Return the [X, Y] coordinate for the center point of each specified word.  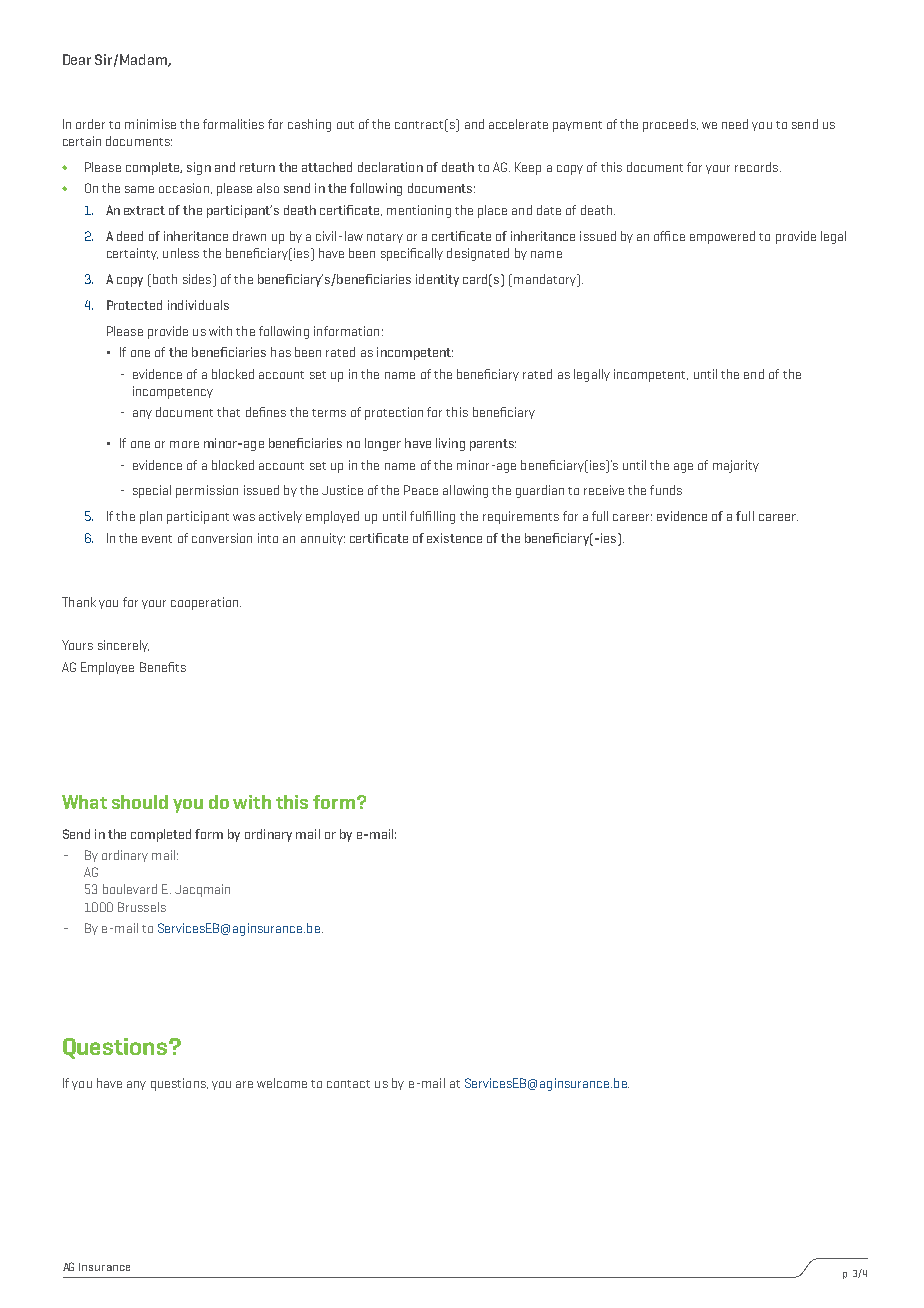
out [345, 125]
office [669, 236]
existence [454, 538]
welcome [282, 1083]
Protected [134, 305]
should [140, 802]
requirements [521, 517]
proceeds [670, 125]
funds [666, 490]
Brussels [142, 907]
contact [348, 1084]
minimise [150, 124]
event [157, 539]
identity [437, 280]
